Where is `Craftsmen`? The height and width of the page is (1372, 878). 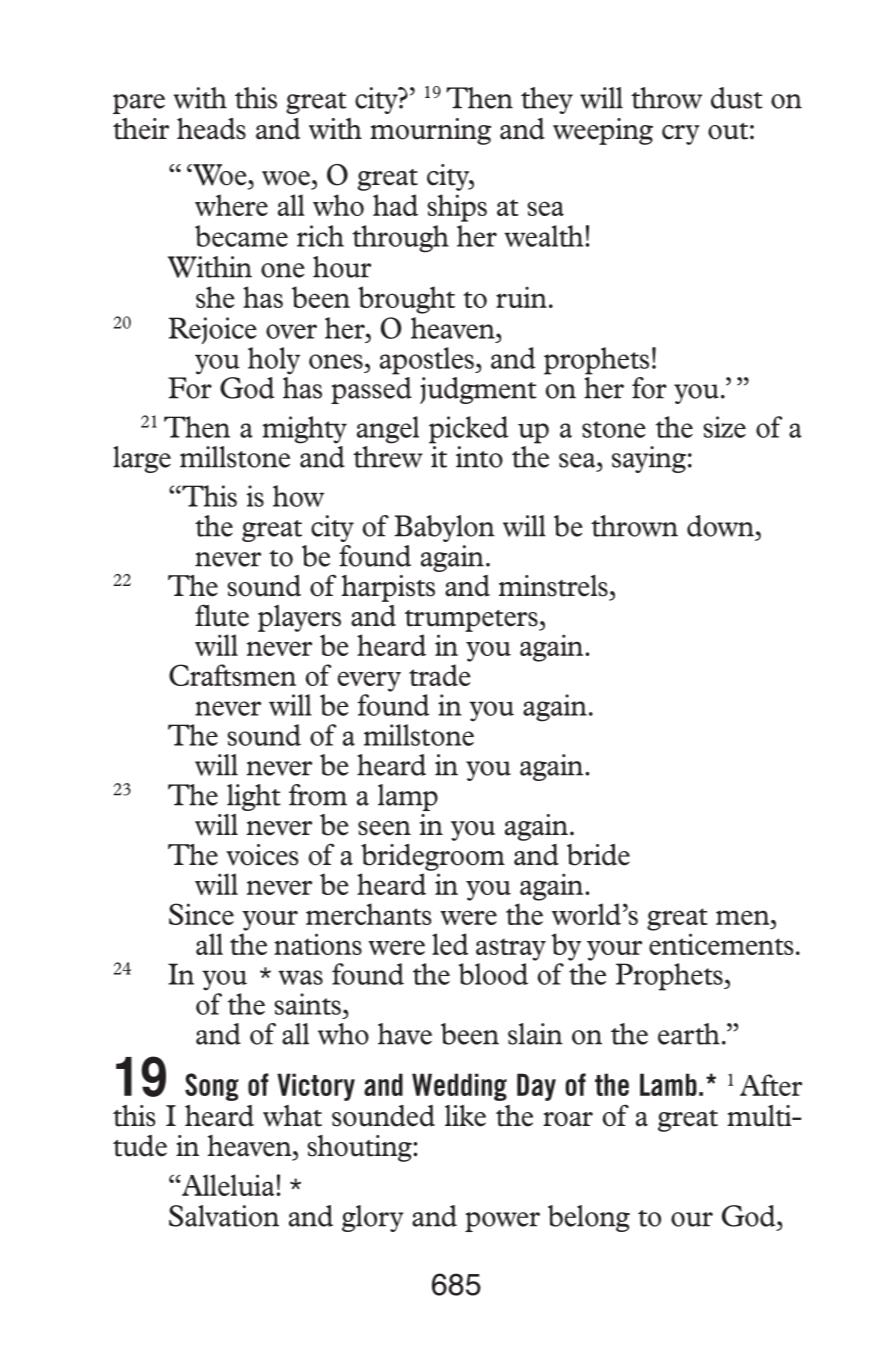 Craftsmen is located at coordinates (232, 675).
